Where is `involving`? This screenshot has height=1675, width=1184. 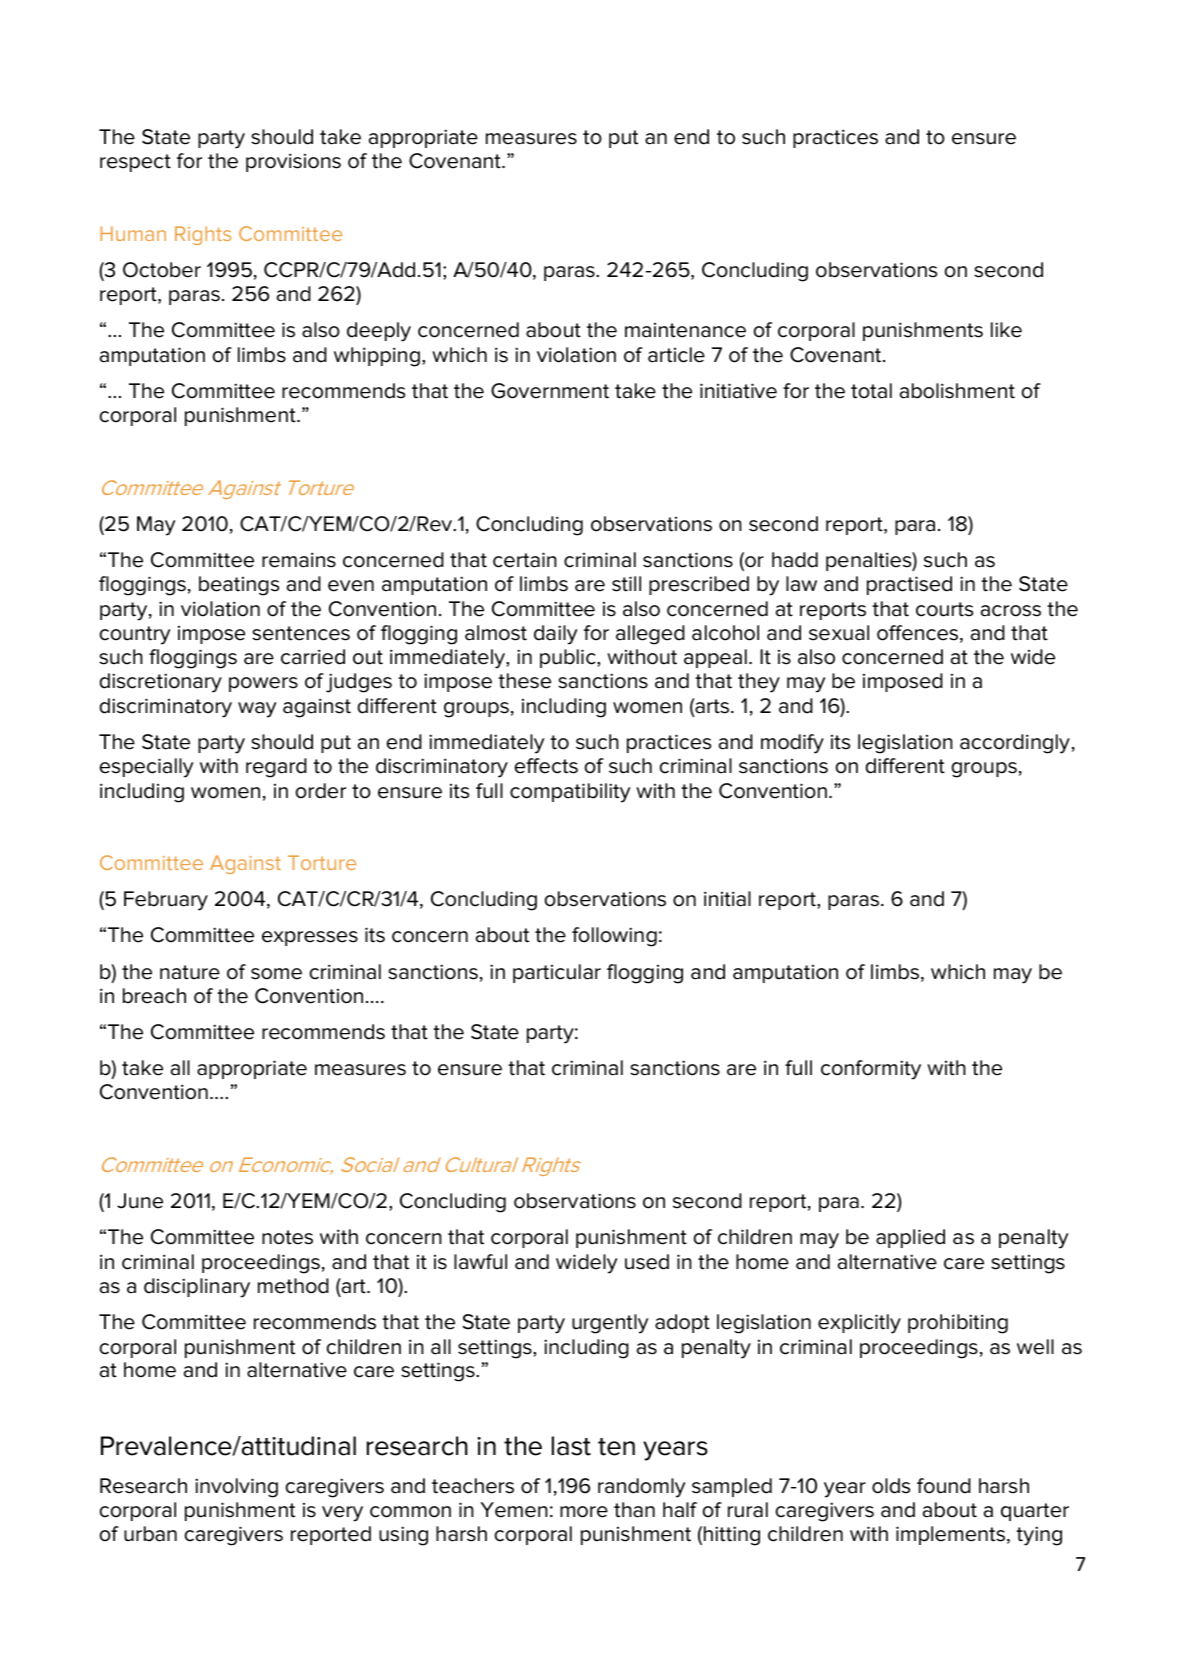 involving is located at coordinates (236, 1488).
